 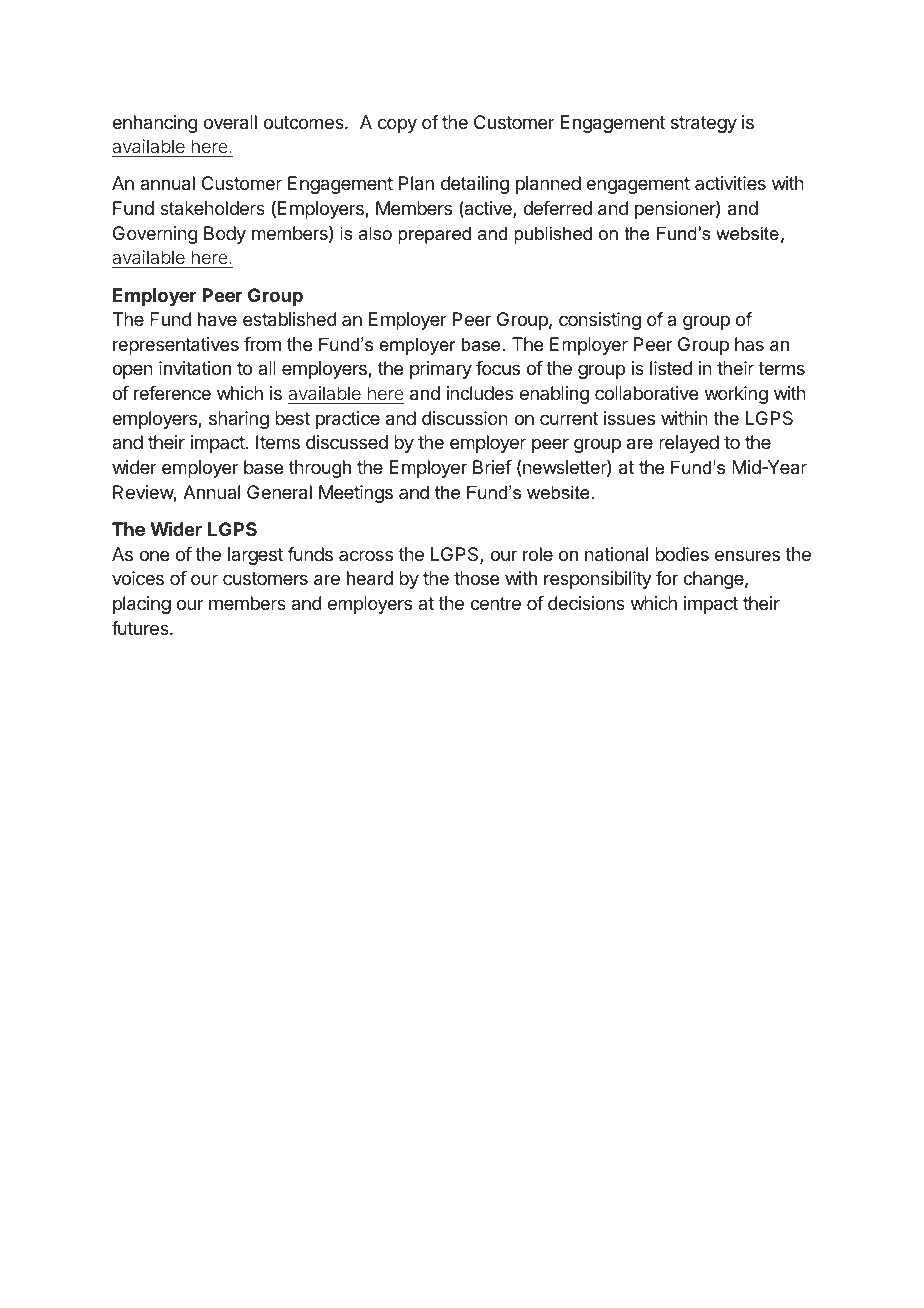 What do you see at coordinates (397, 125) in the screenshot?
I see `copy` at bounding box center [397, 125].
